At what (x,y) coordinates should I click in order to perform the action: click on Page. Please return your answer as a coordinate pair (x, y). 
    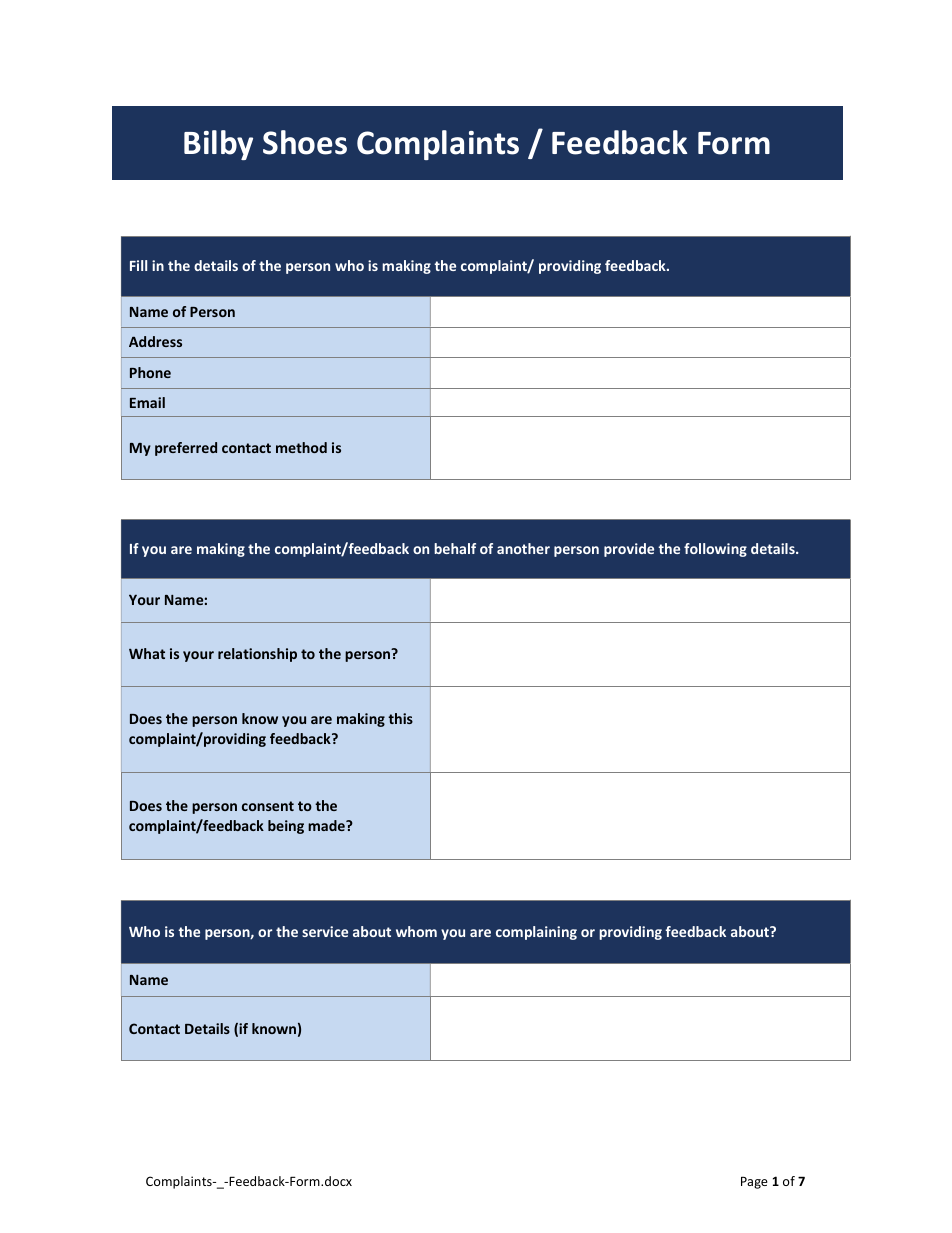
    Looking at the image, I should click on (754, 1182).
